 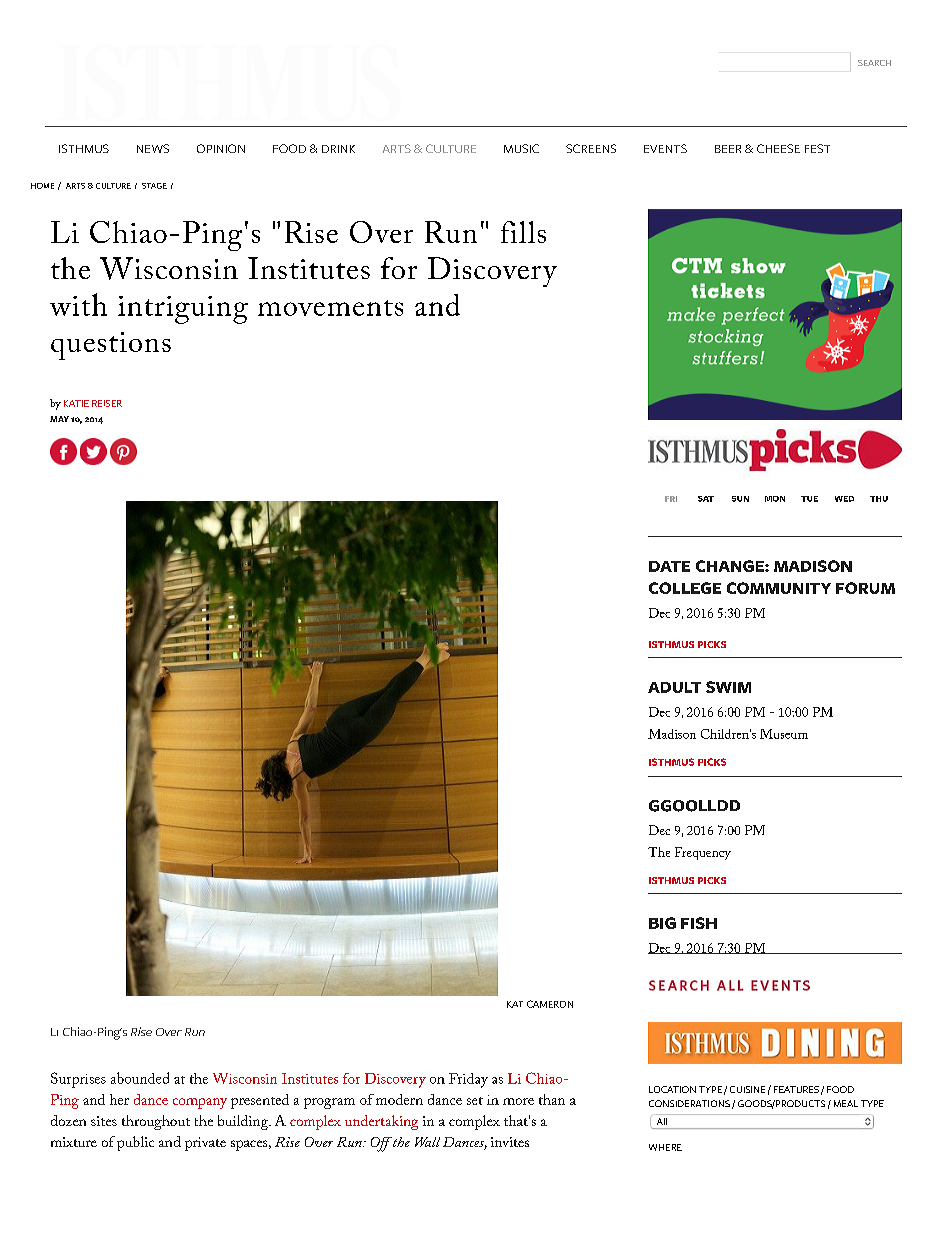 I want to click on set, so click(x=475, y=1101).
